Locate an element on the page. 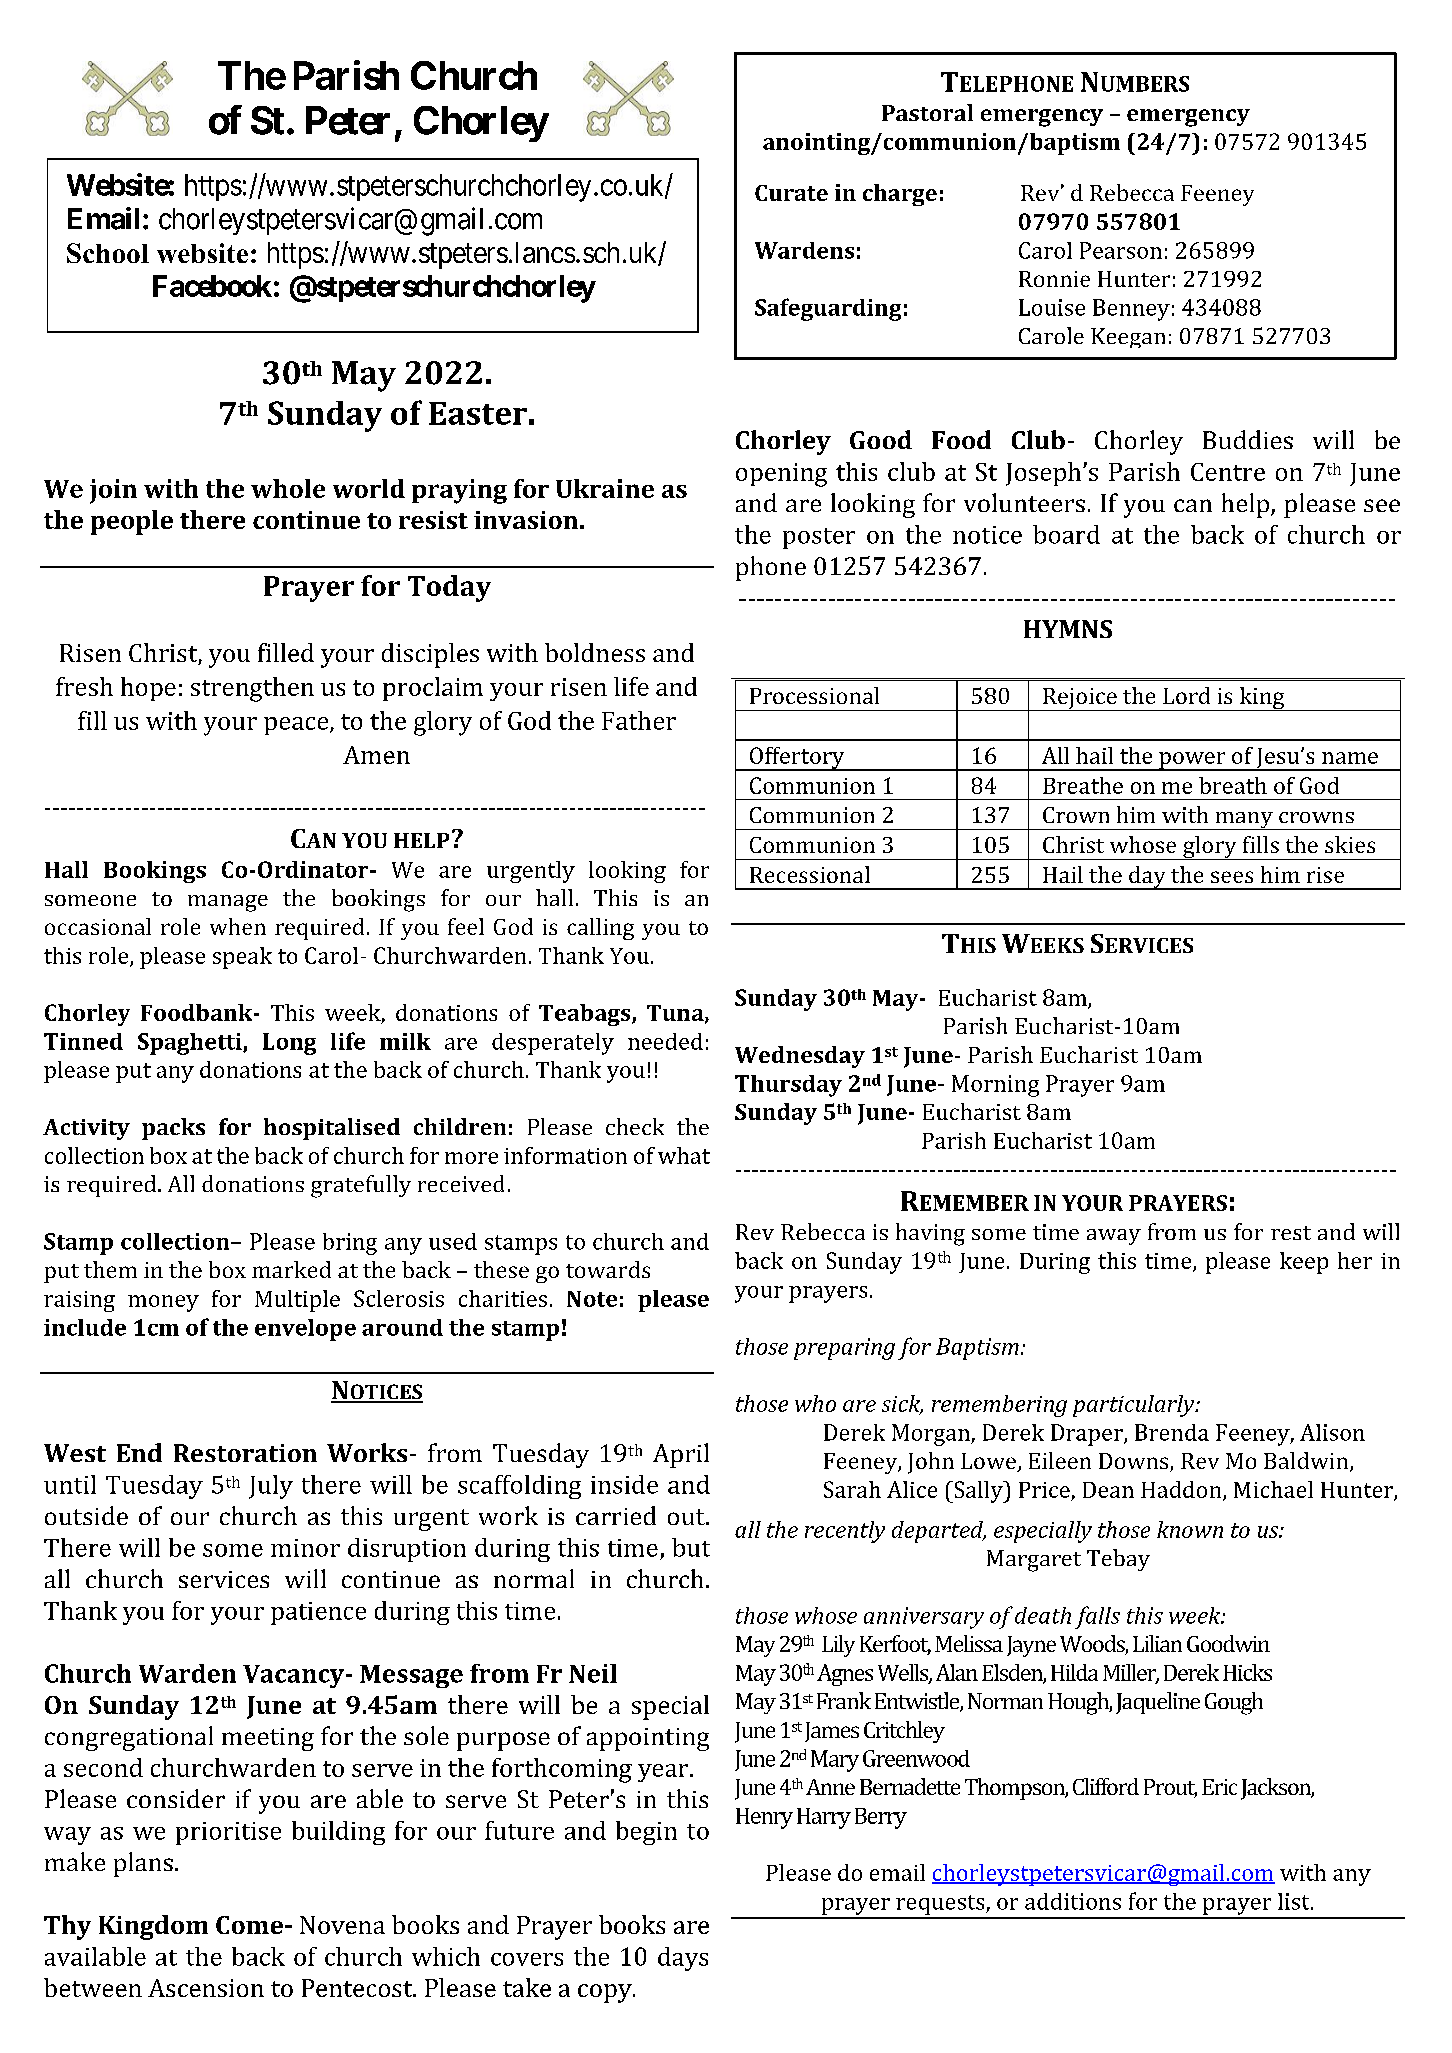  sees is located at coordinates (1232, 877).
